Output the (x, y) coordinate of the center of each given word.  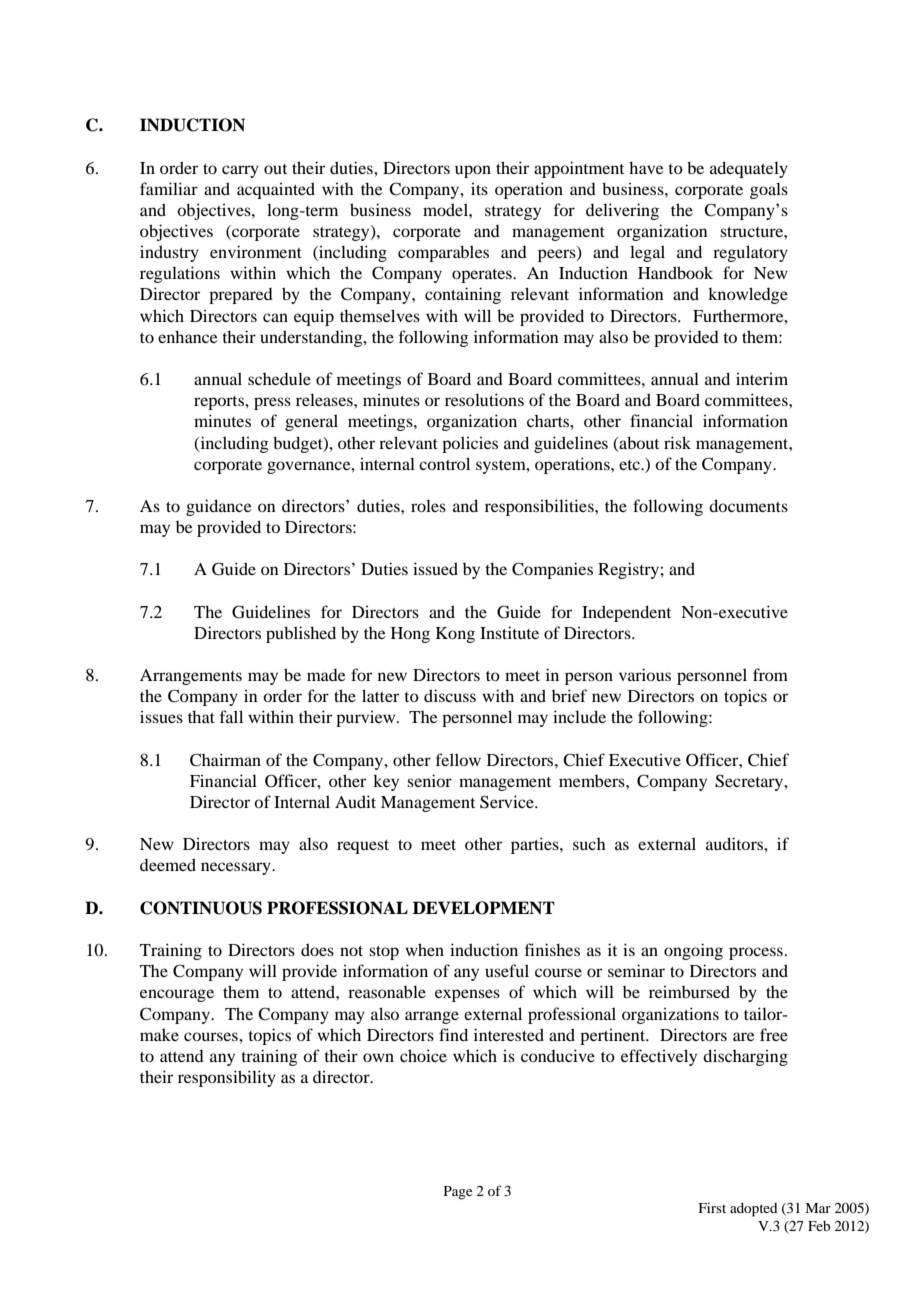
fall (231, 716)
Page (458, 1193)
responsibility (227, 1078)
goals (769, 190)
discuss (450, 695)
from (770, 674)
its (479, 189)
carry (240, 171)
